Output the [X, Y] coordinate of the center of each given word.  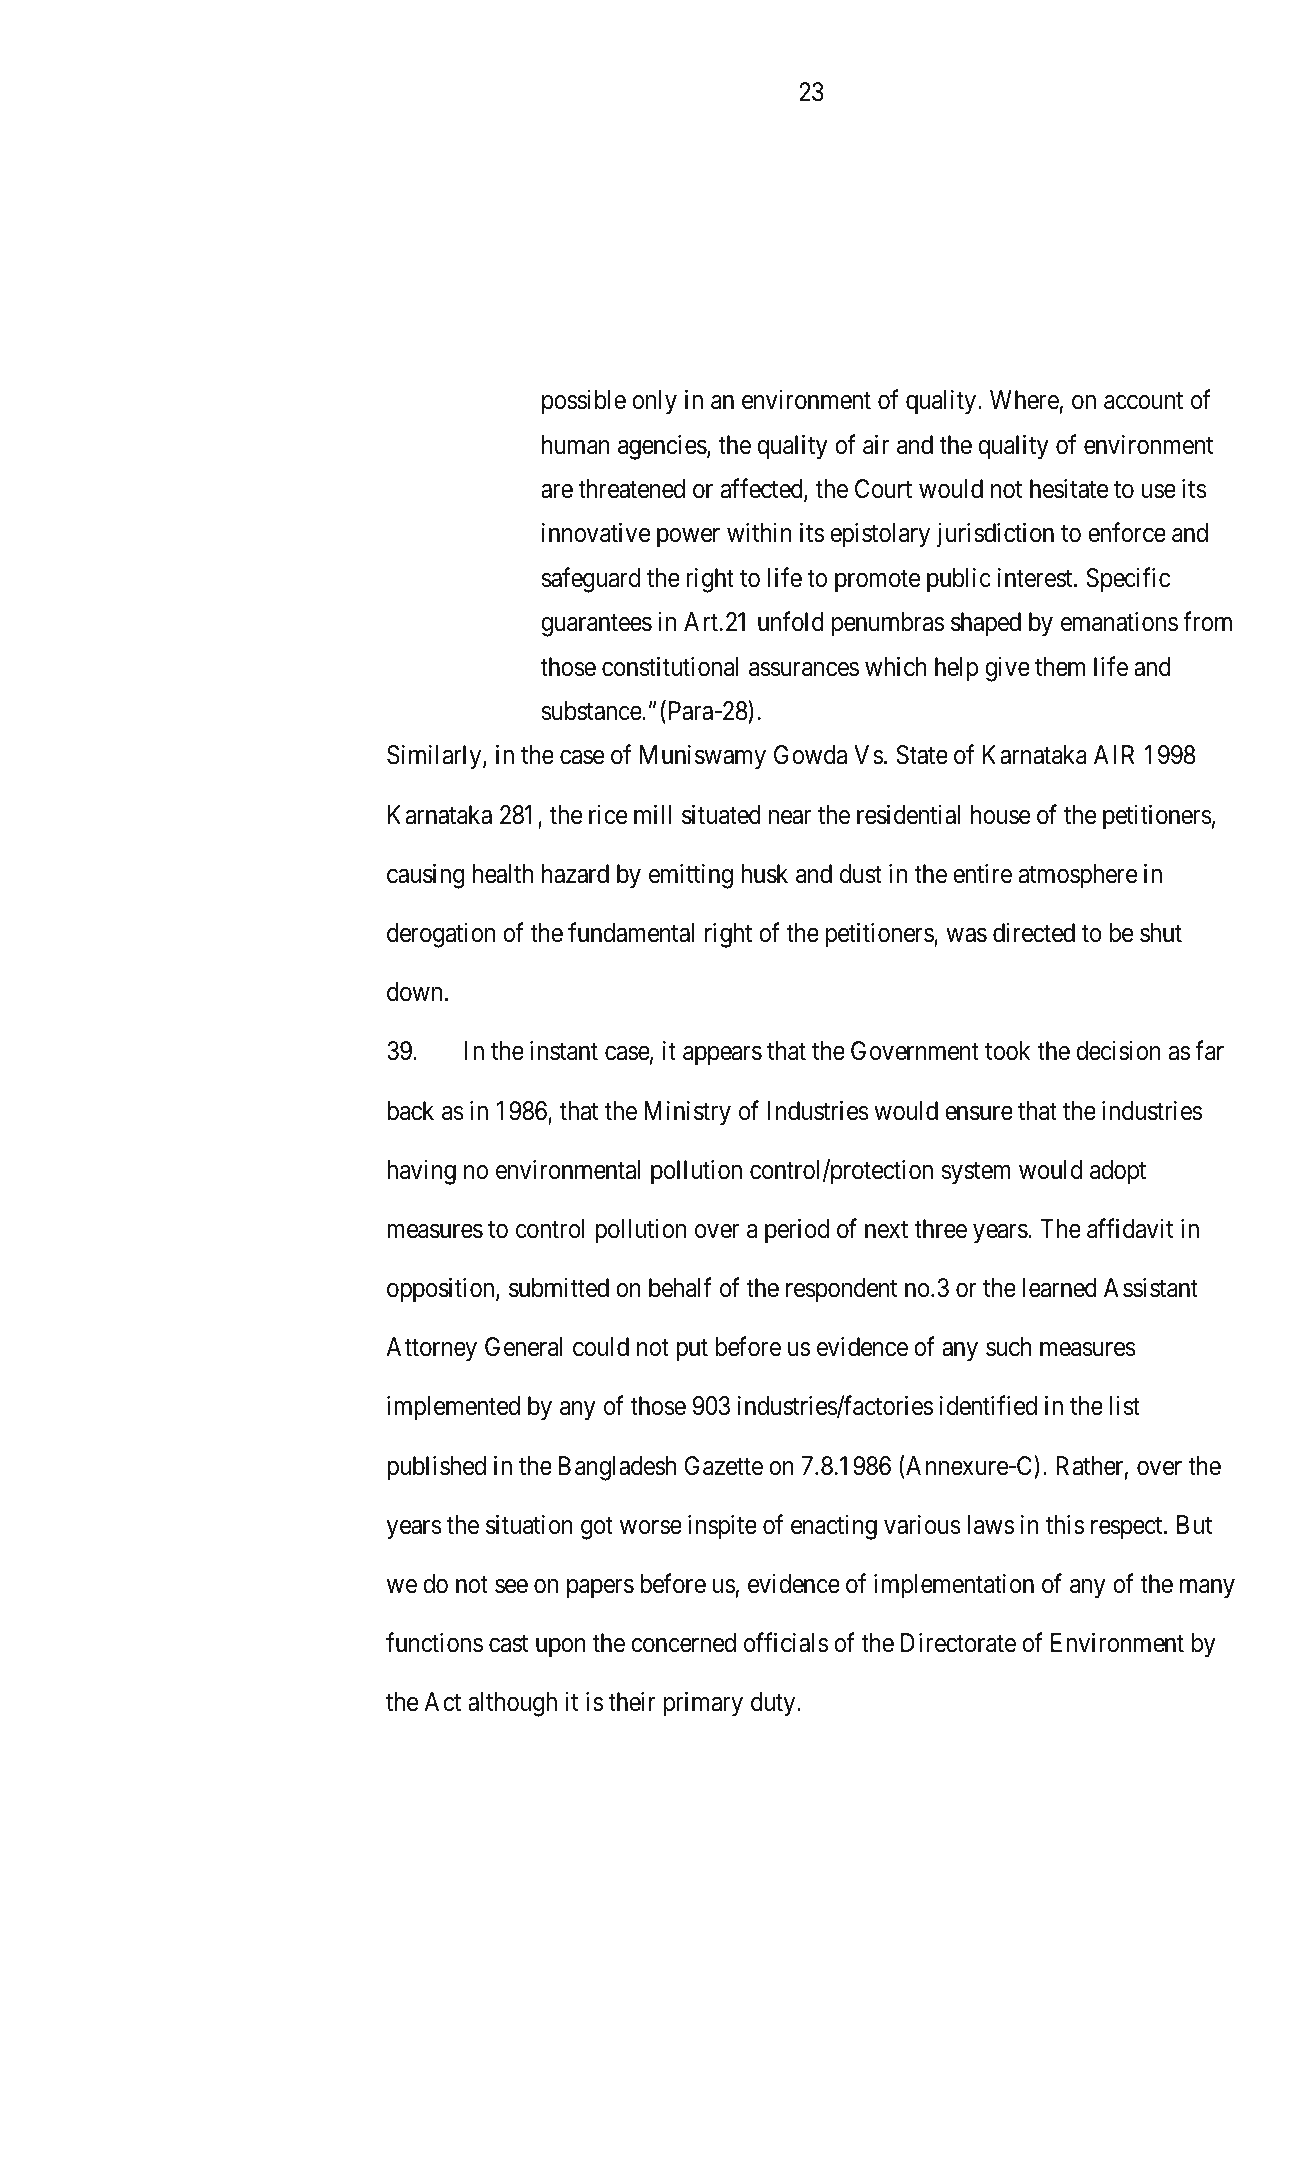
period [797, 1231]
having [421, 1172]
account [1143, 401]
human [576, 445]
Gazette [724, 1466]
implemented [453, 1408]
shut [1161, 933]
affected [763, 489]
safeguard [591, 580]
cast [508, 1644]
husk [764, 874]
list [1125, 1406]
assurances [804, 669]
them [1060, 667]
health [503, 874]
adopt [1118, 1172]
